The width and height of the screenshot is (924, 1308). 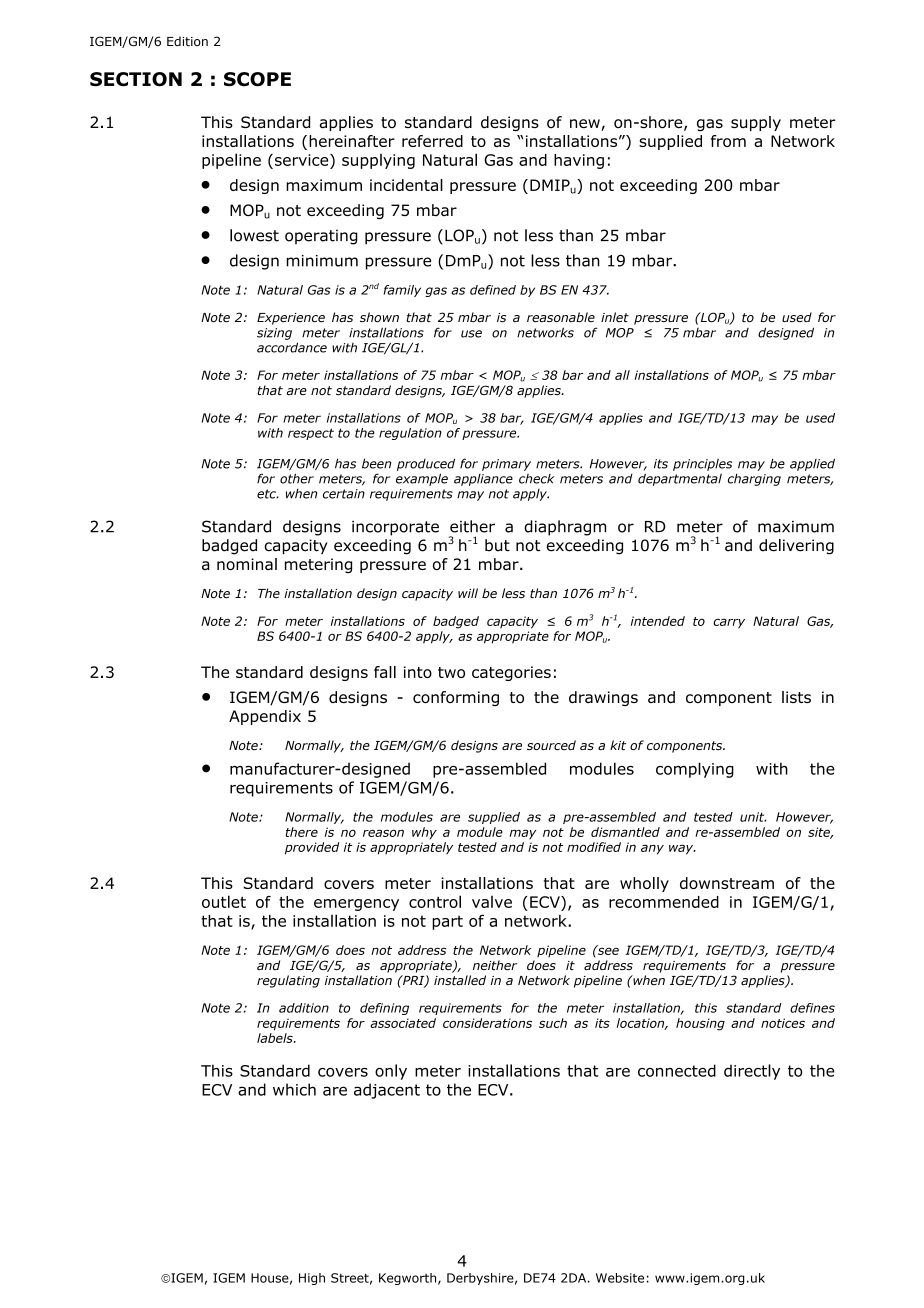 I want to click on High, so click(x=312, y=1279).
